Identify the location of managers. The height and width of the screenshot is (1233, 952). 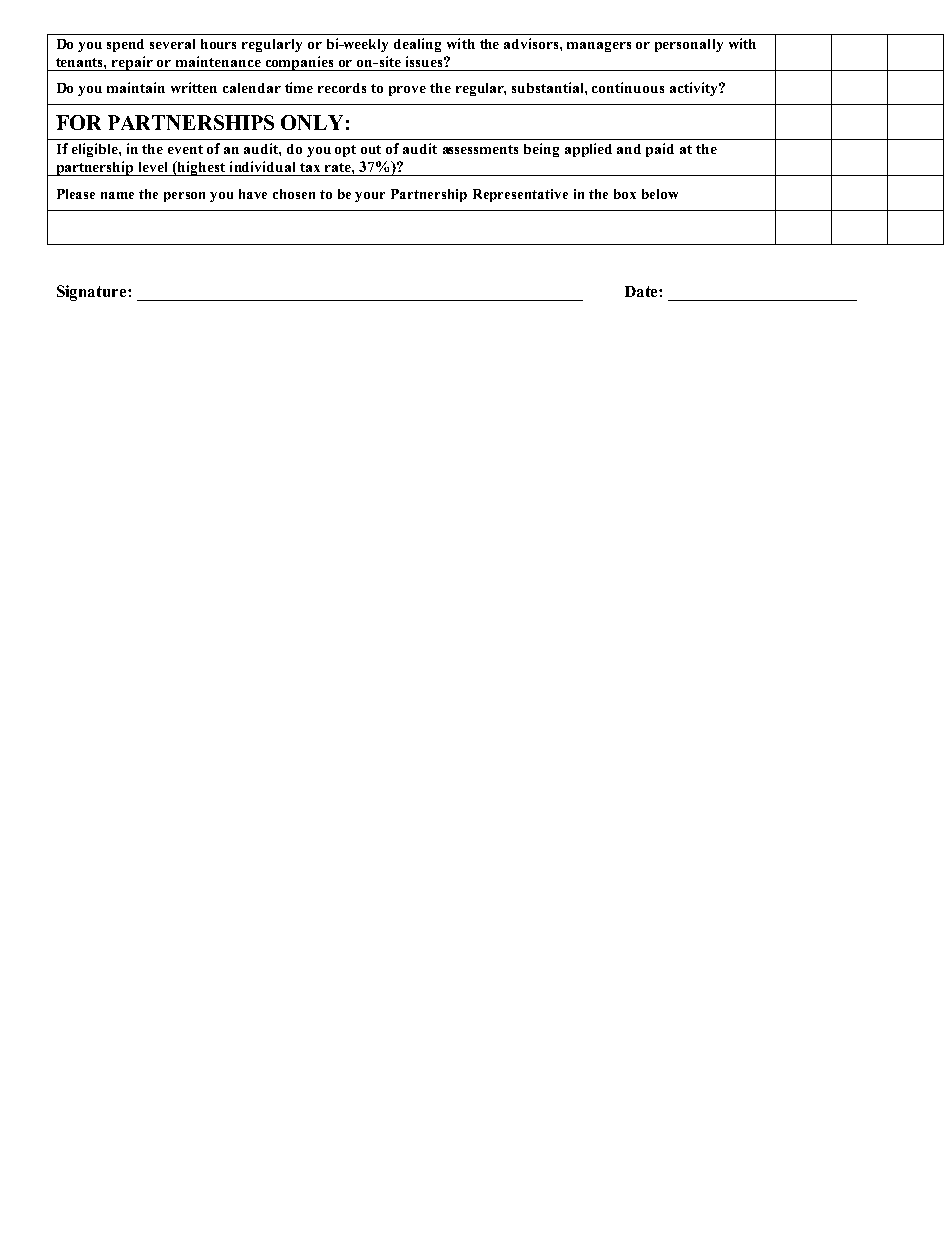
(599, 47).
